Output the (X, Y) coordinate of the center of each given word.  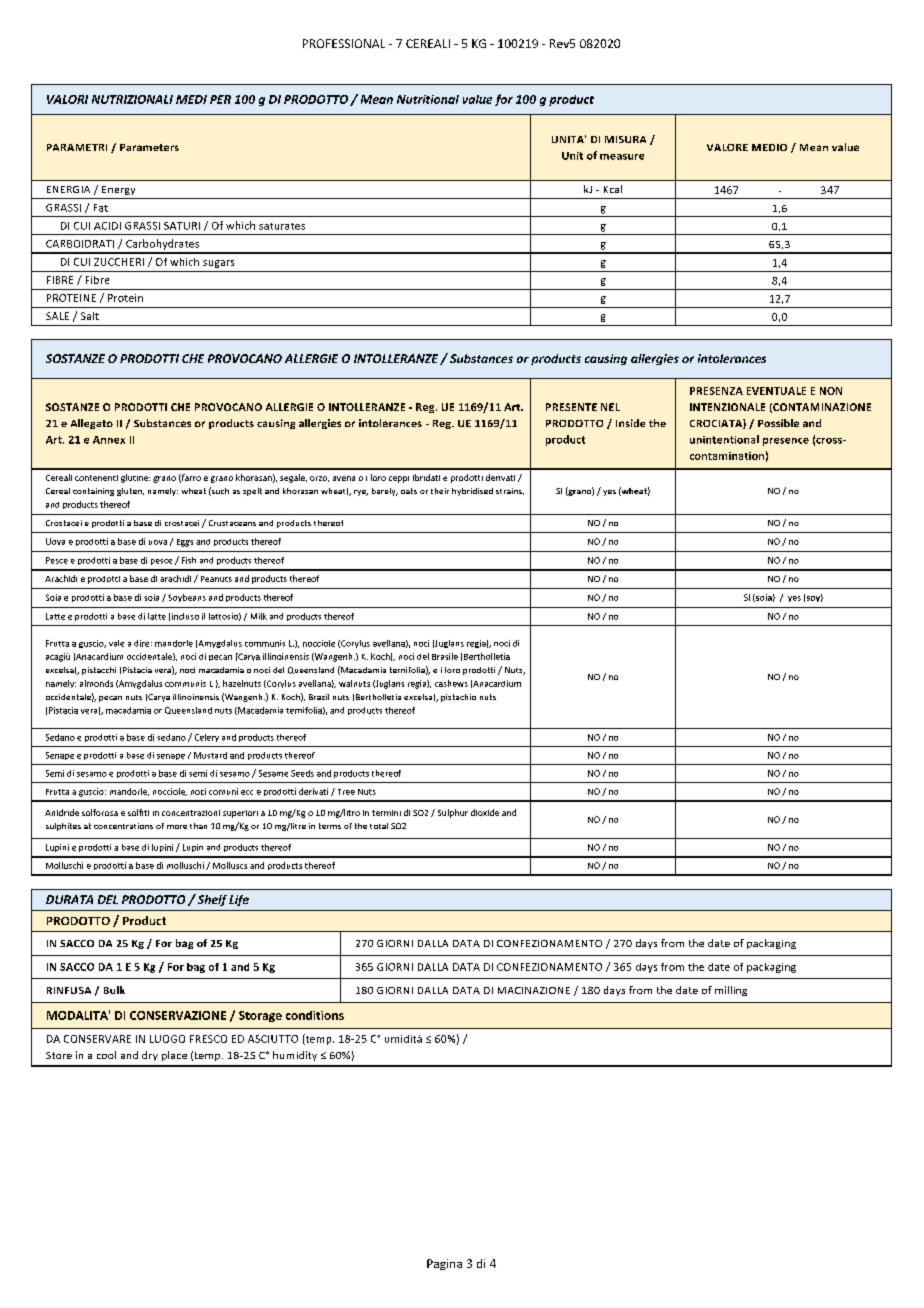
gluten (130, 492)
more (177, 827)
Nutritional (428, 99)
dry (150, 1056)
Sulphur (453, 813)
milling (731, 991)
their (440, 491)
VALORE (727, 147)
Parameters (149, 147)
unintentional (724, 439)
